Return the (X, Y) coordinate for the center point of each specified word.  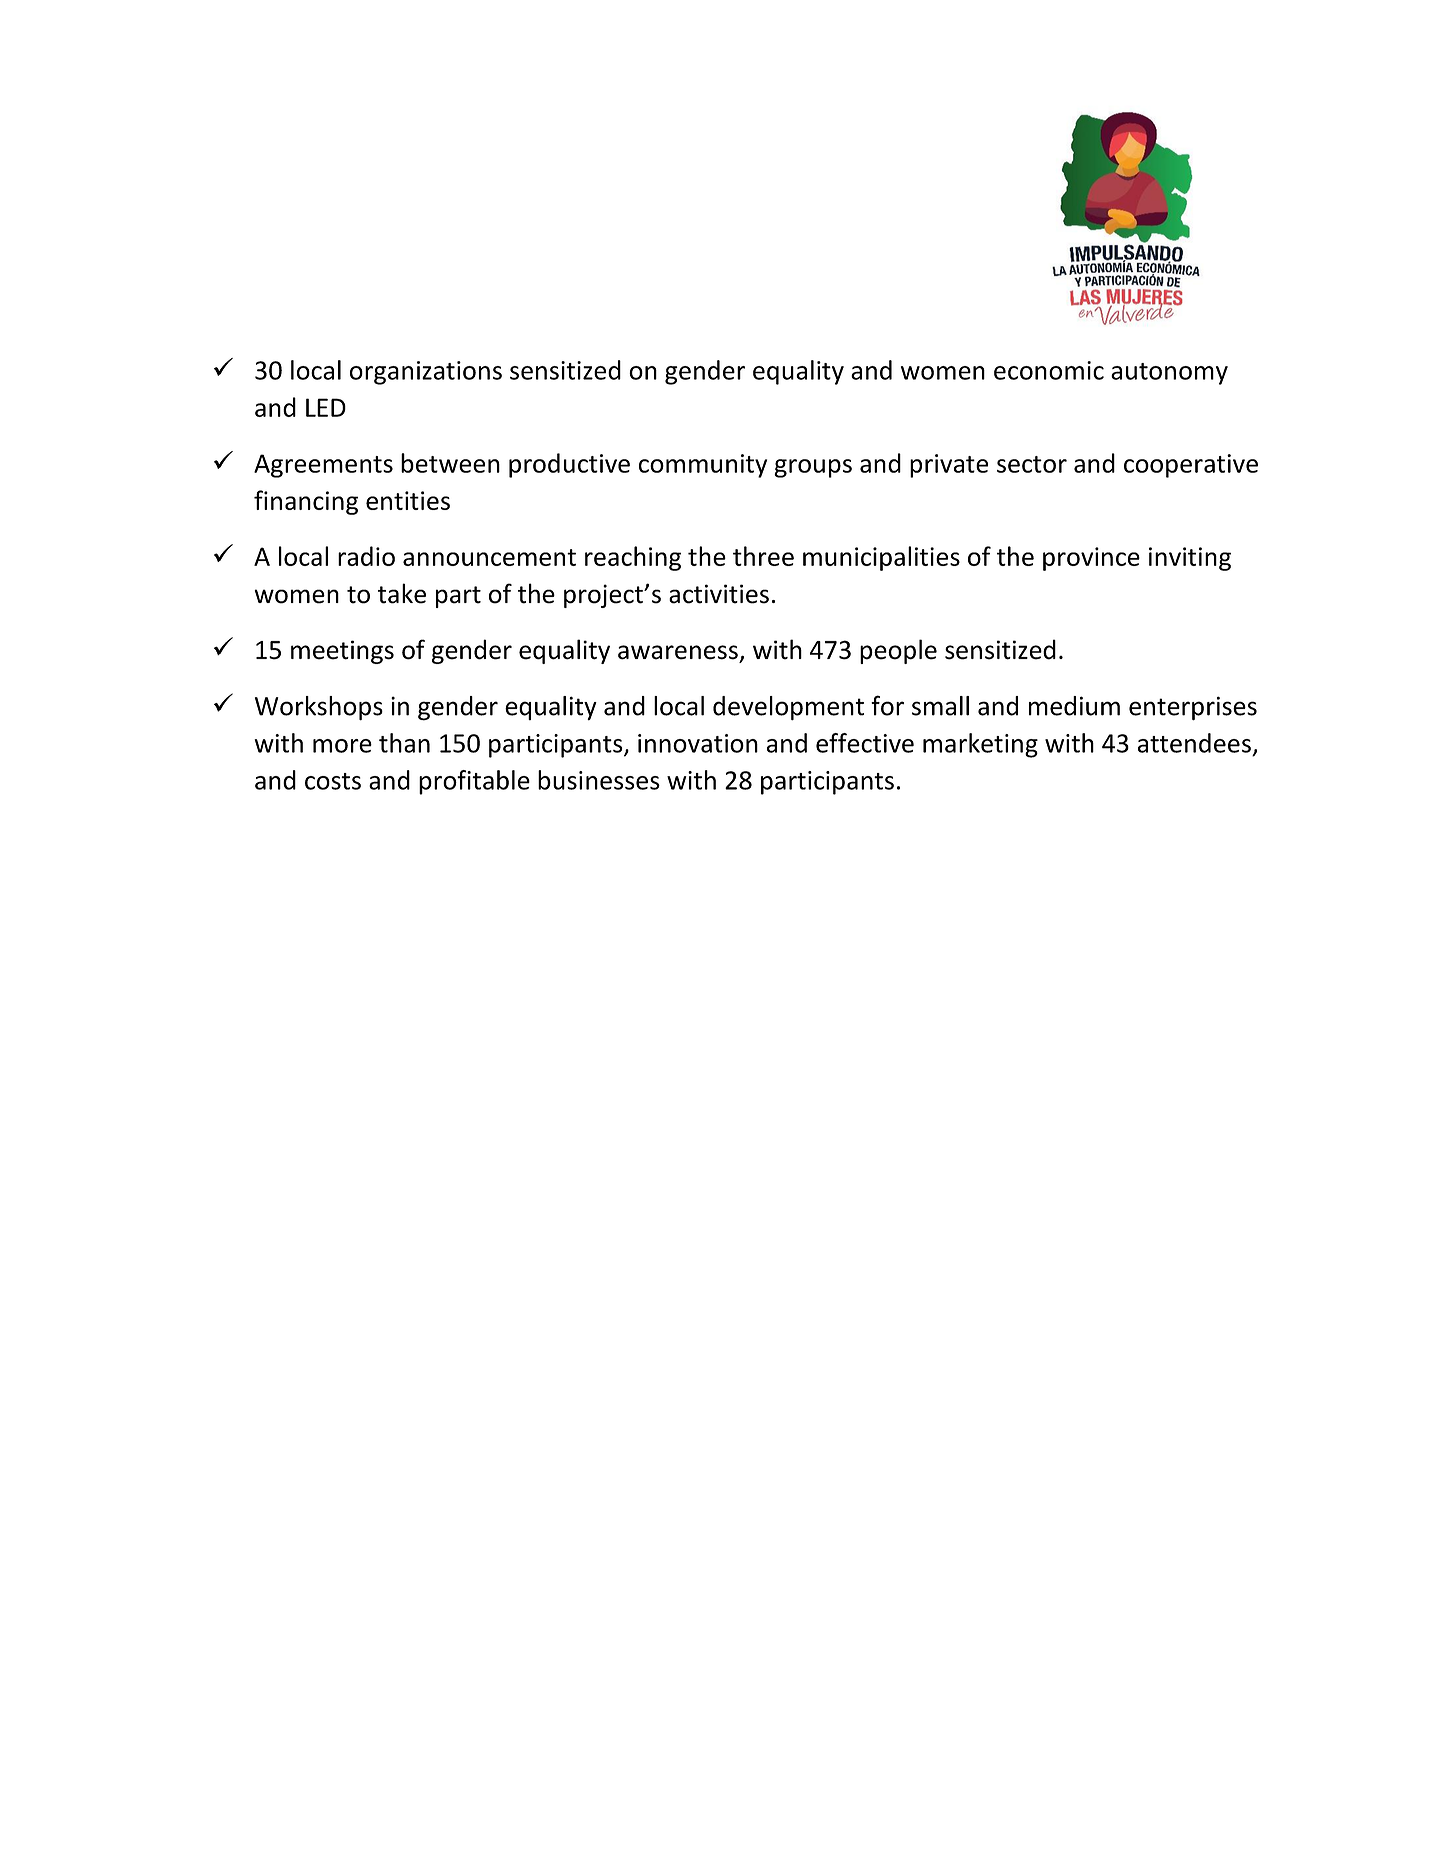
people (898, 651)
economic (1049, 370)
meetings (342, 652)
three (763, 556)
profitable (474, 782)
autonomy (1169, 374)
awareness (678, 652)
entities (408, 500)
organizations (426, 373)
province (1091, 559)
